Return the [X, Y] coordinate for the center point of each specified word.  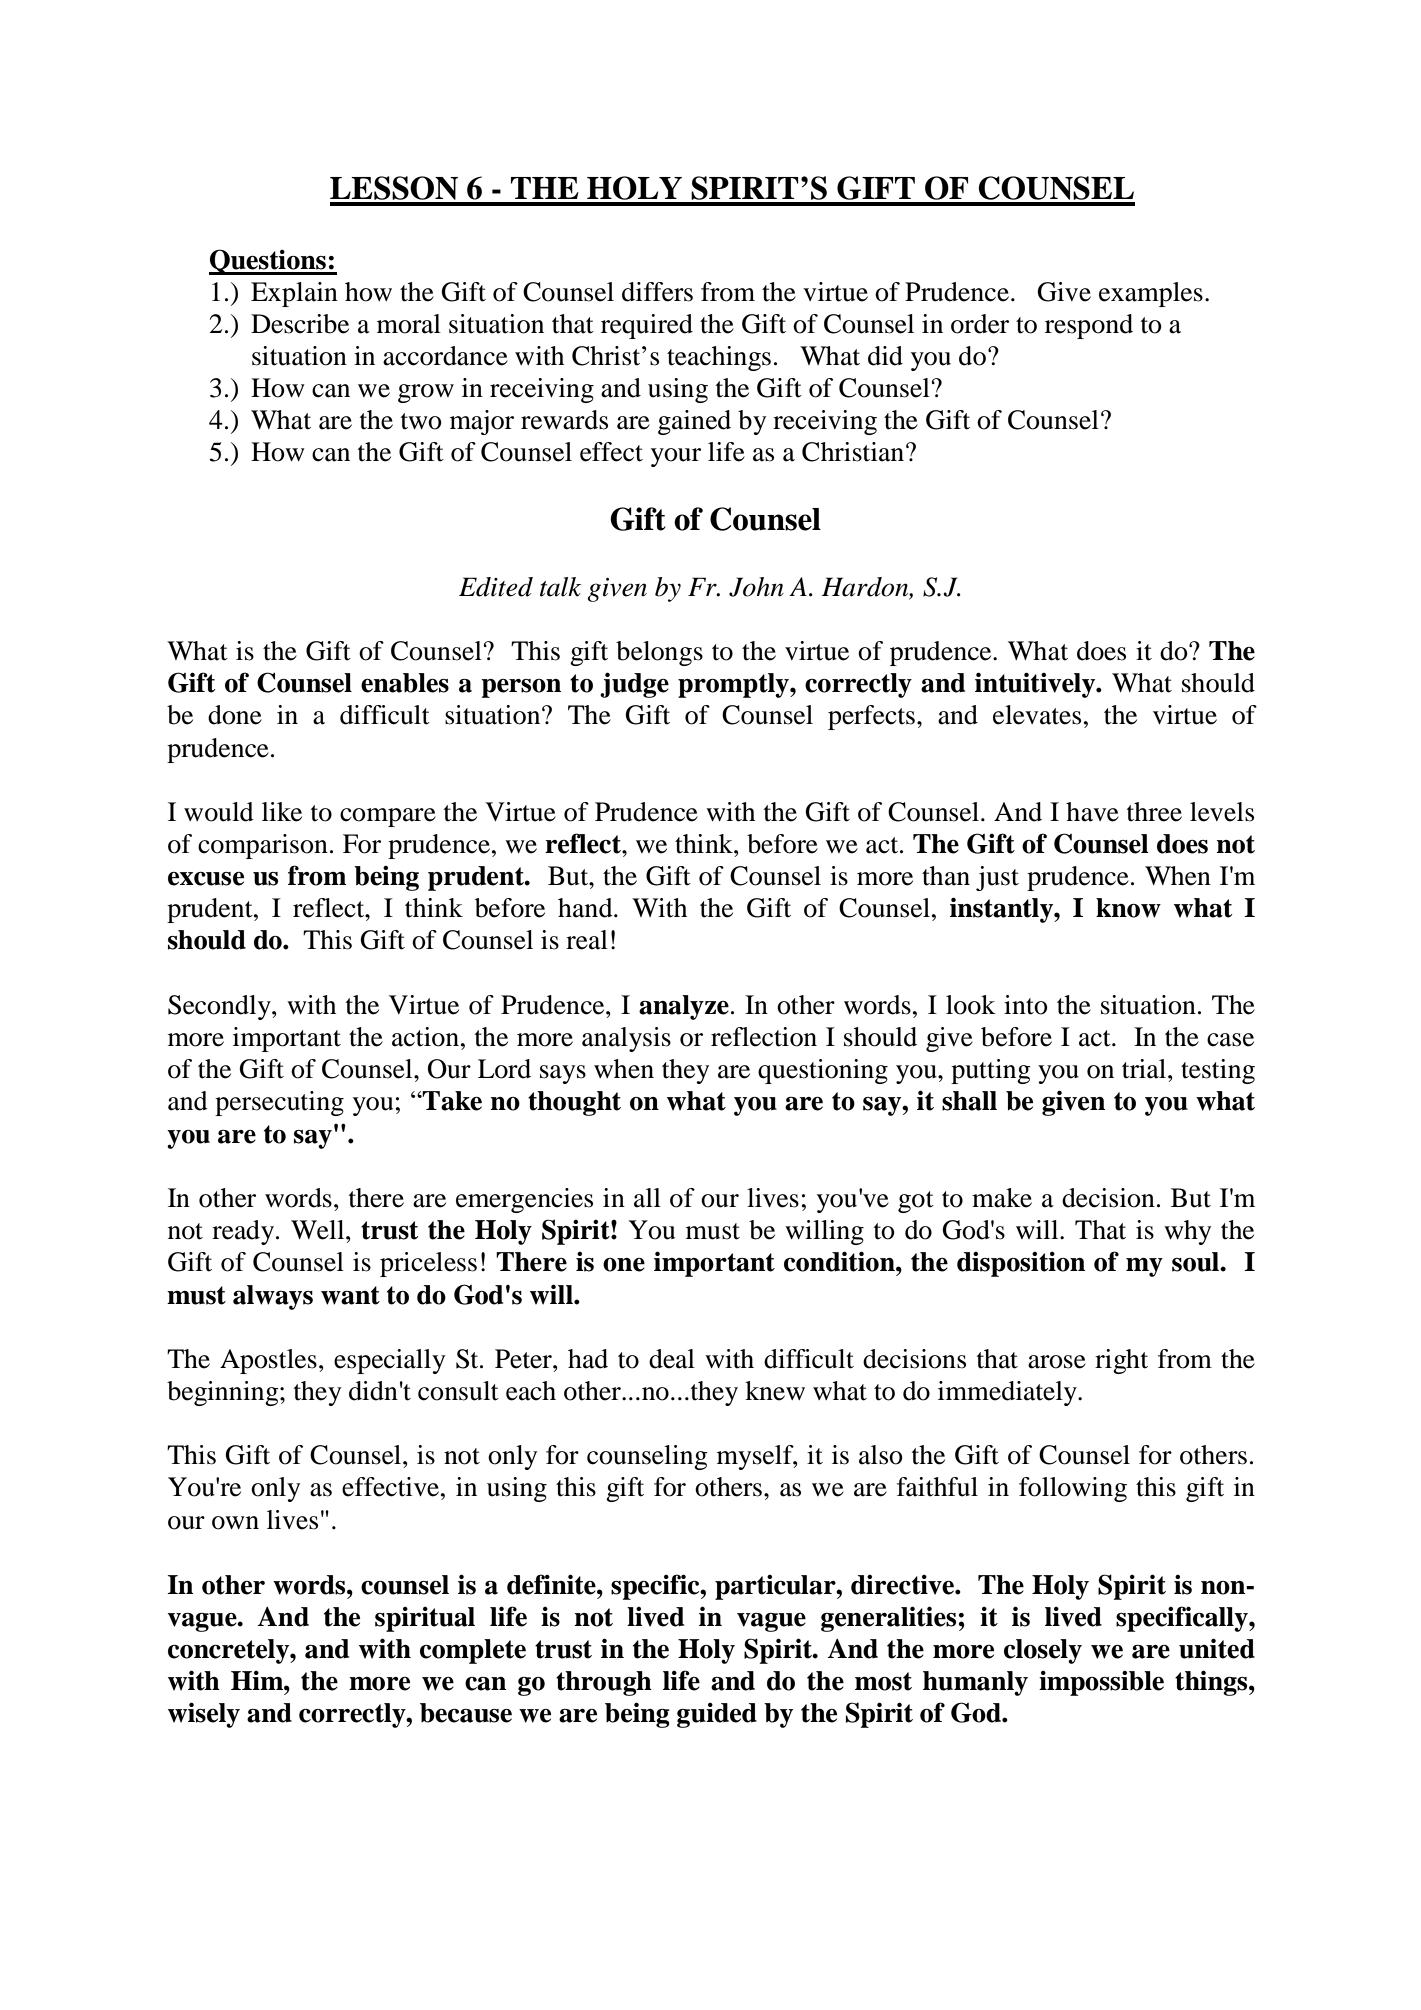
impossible [1101, 1683]
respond [1089, 326]
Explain [294, 294]
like [282, 812]
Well [319, 1230]
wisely [204, 1715]
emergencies [524, 1200]
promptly [734, 685]
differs [657, 292]
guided [717, 1715]
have [1092, 812]
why [1187, 1232]
